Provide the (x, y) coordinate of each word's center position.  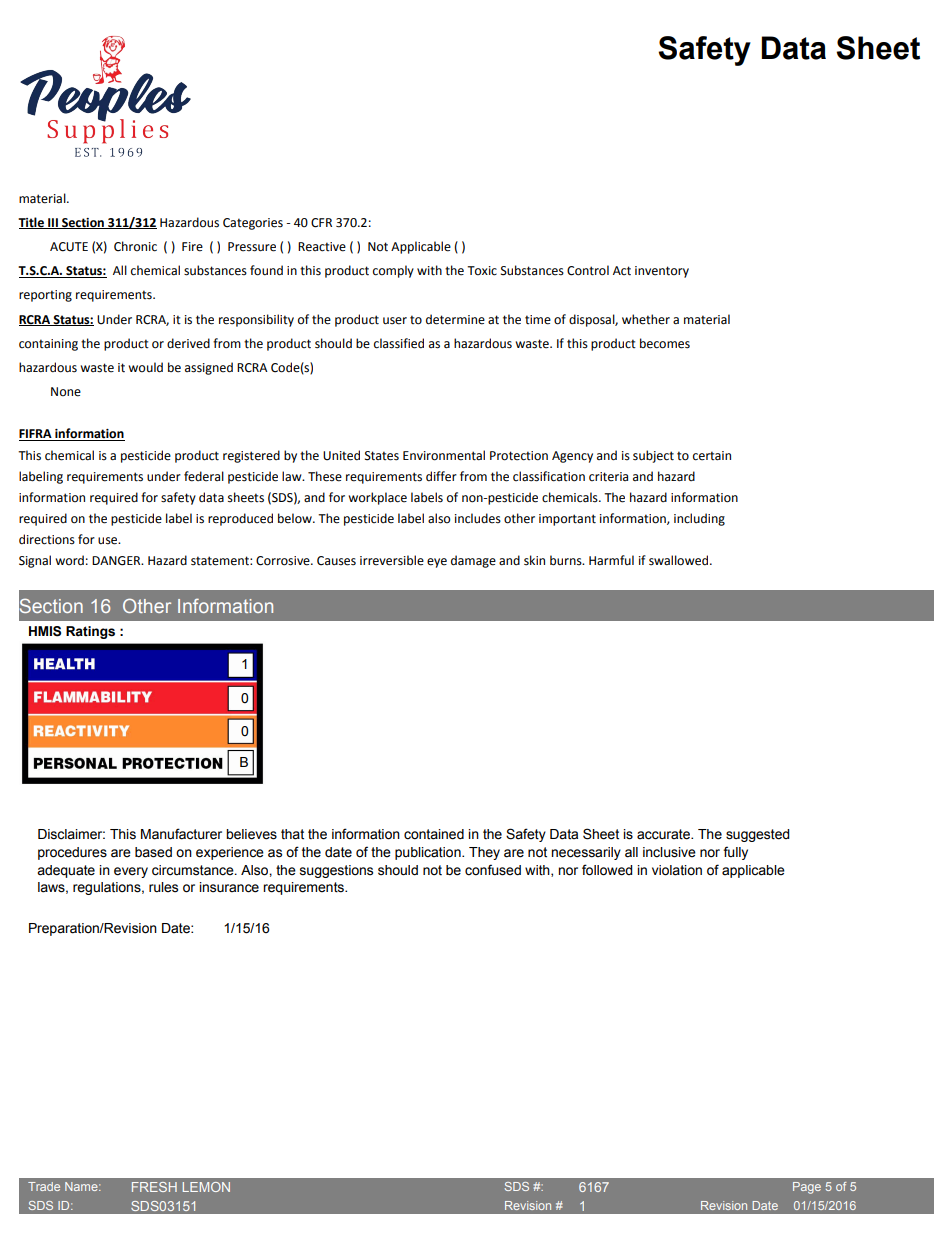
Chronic (135, 246)
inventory (662, 272)
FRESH (154, 1187)
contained (434, 834)
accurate (664, 834)
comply (393, 271)
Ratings (90, 632)
